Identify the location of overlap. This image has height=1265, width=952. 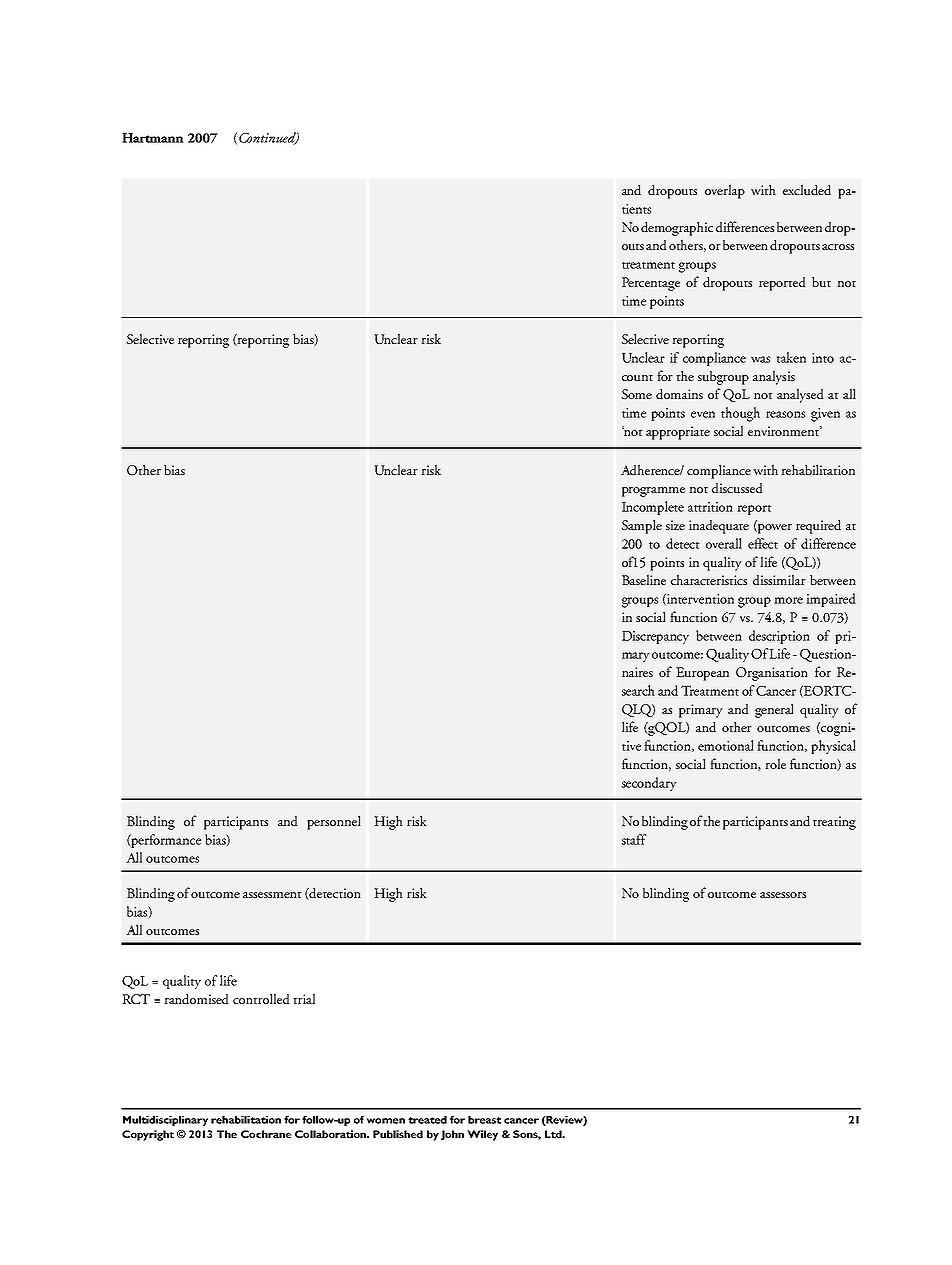
(725, 191).
